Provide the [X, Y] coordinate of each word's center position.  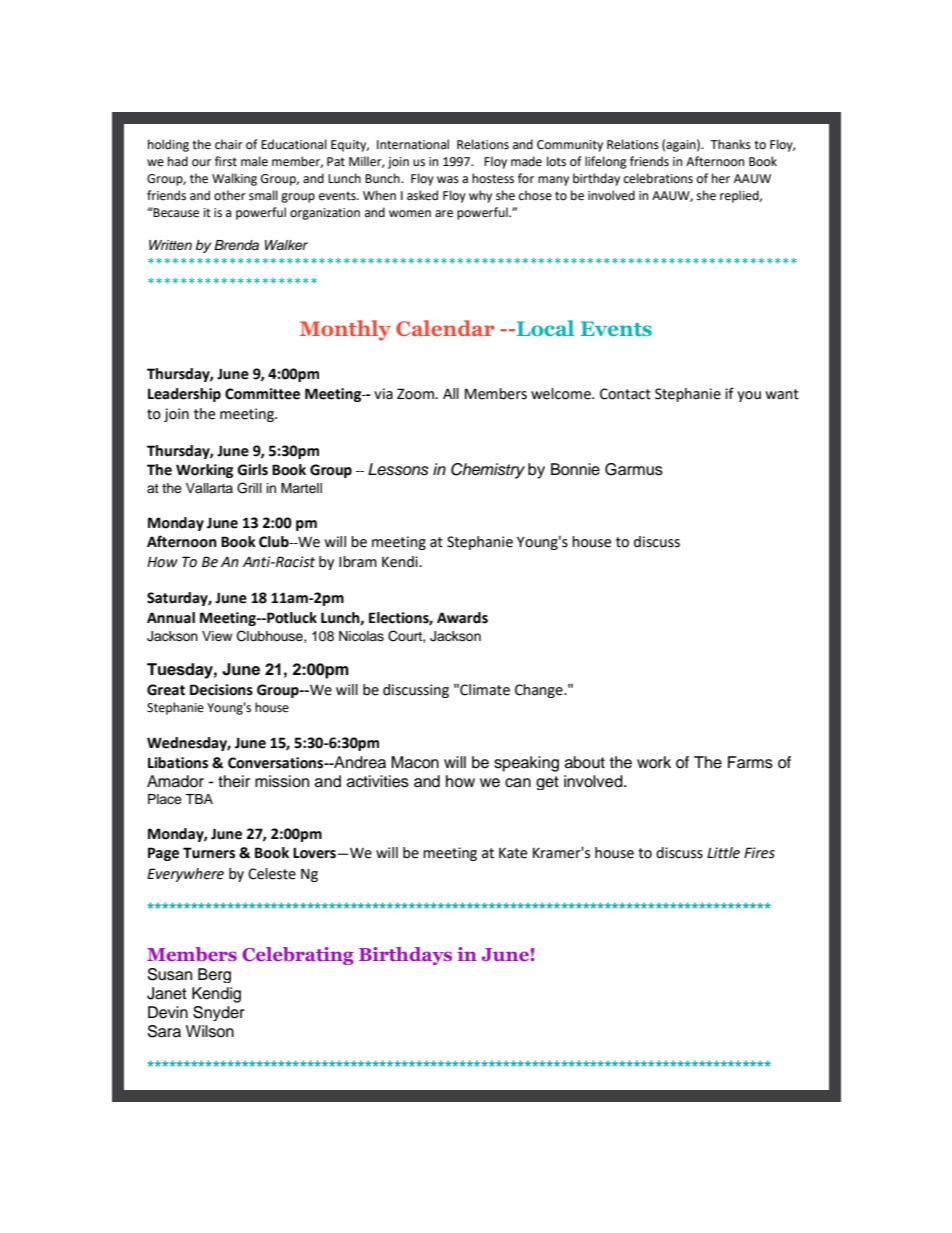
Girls [253, 470]
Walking [234, 179]
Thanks [730, 144]
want [782, 394]
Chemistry [488, 471]
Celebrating [298, 956]
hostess [493, 178]
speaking [526, 764]
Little [723, 853]
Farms [750, 762]
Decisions [221, 690]
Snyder [219, 1013]
